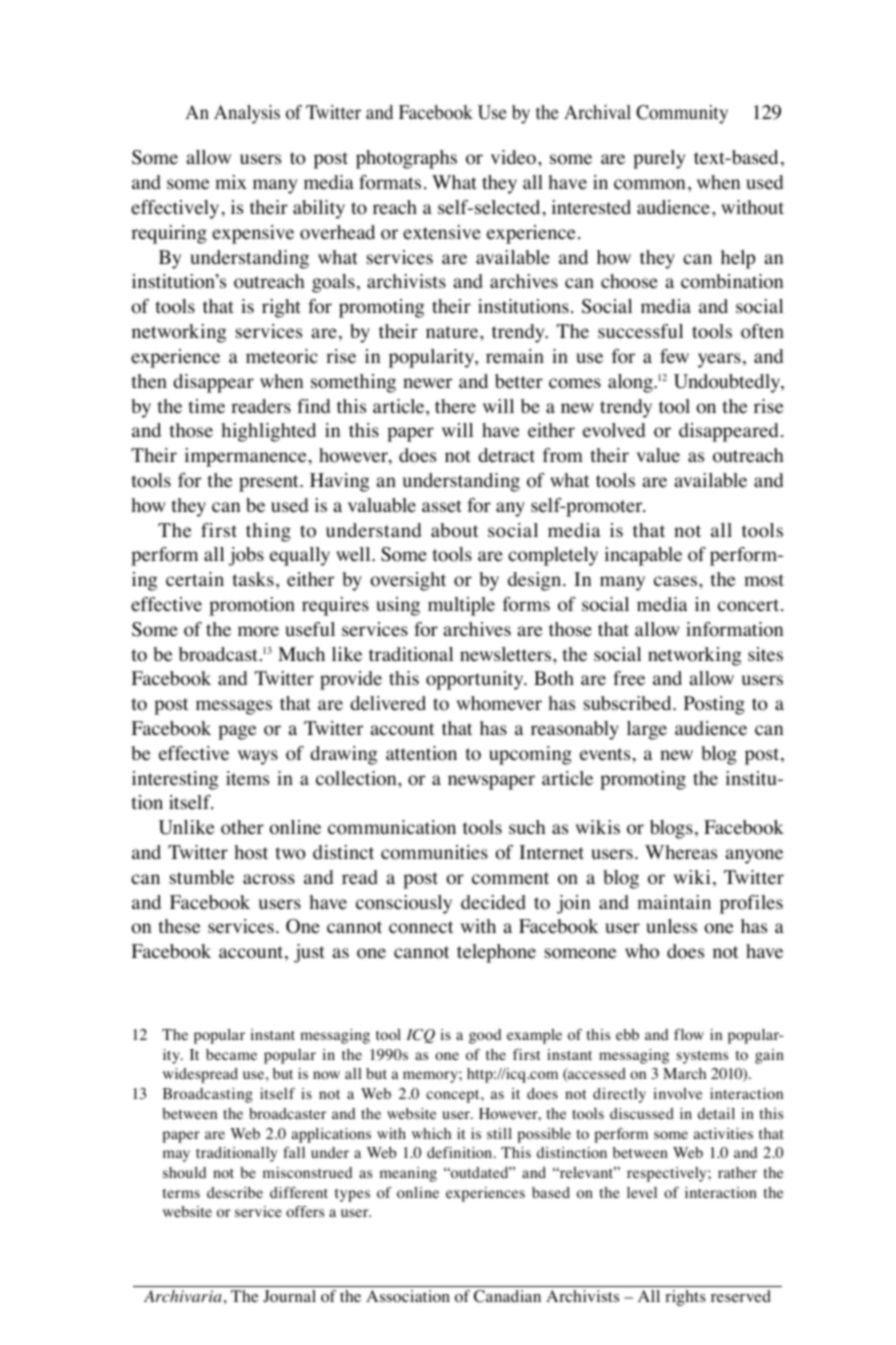 The height and width of the screenshot is (1345, 896). What do you see at coordinates (493, 902) in the screenshot?
I see `decided` at bounding box center [493, 902].
